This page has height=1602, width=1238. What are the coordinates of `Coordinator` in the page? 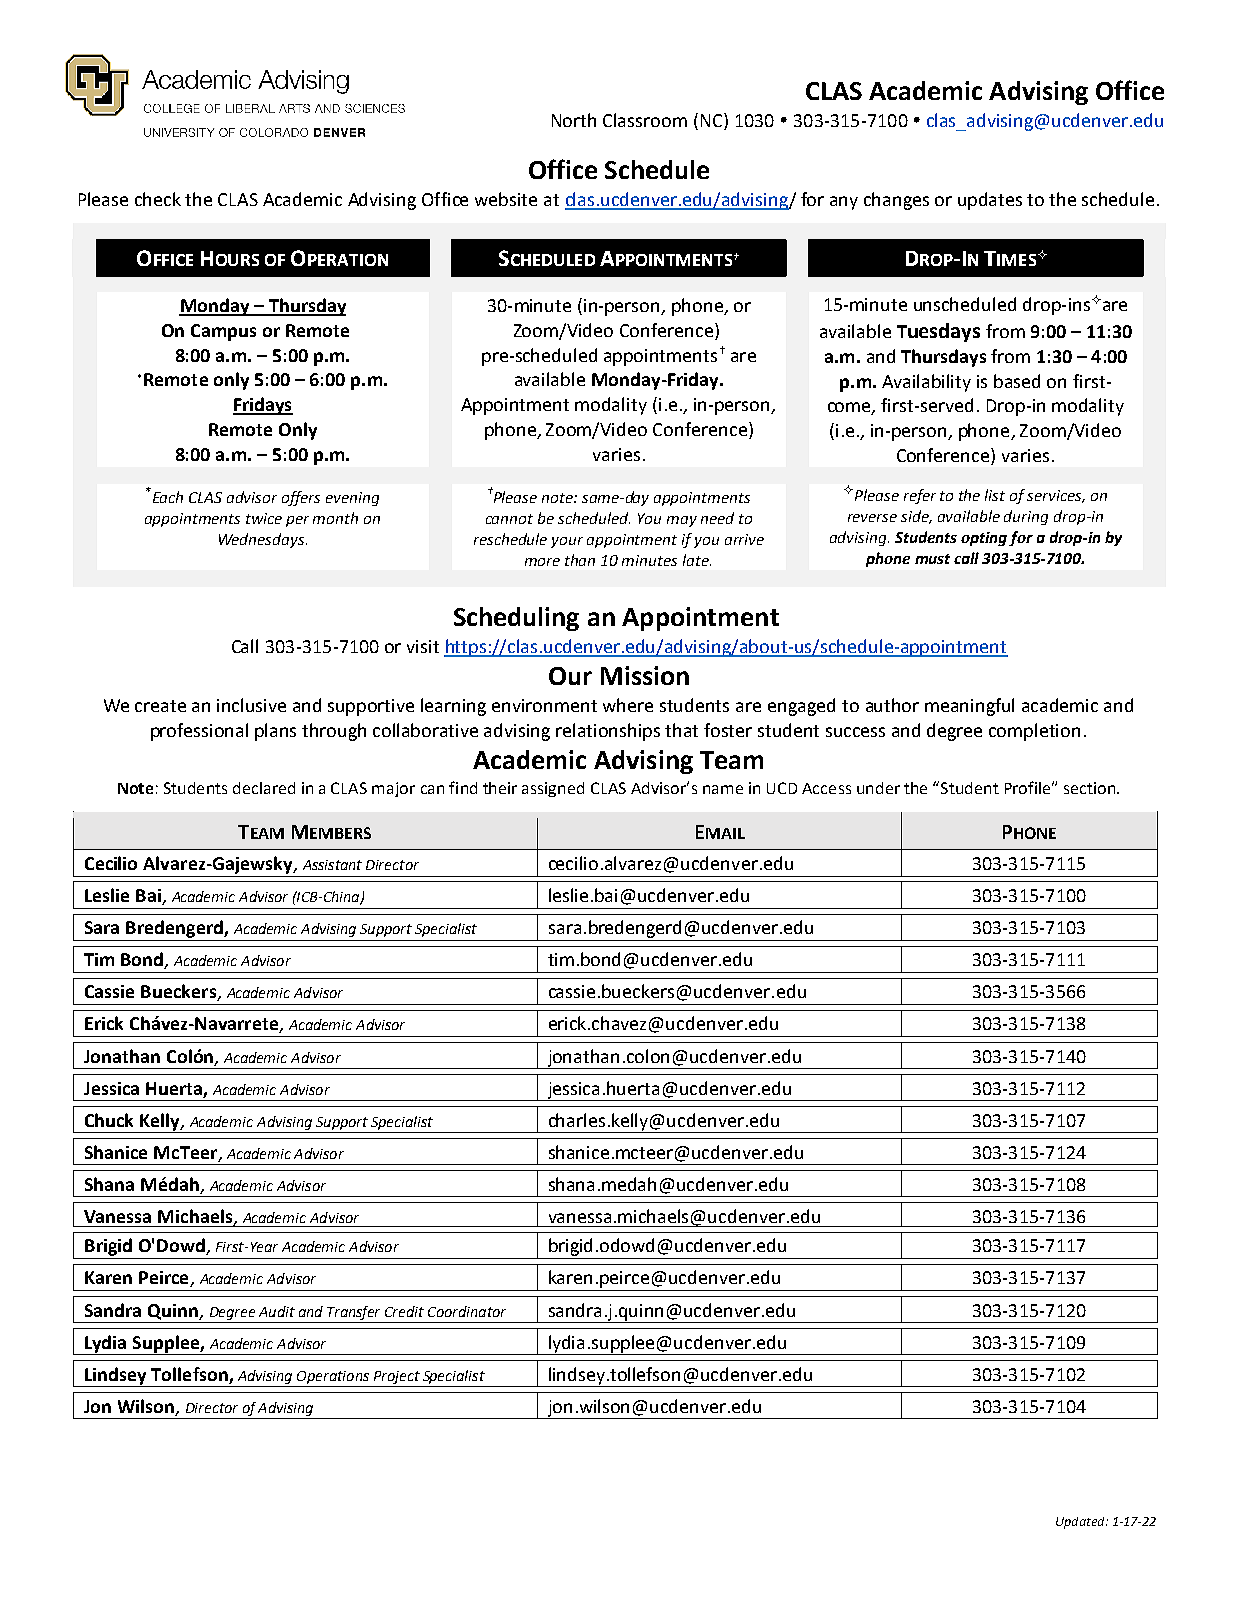 It's located at (467, 1311).
